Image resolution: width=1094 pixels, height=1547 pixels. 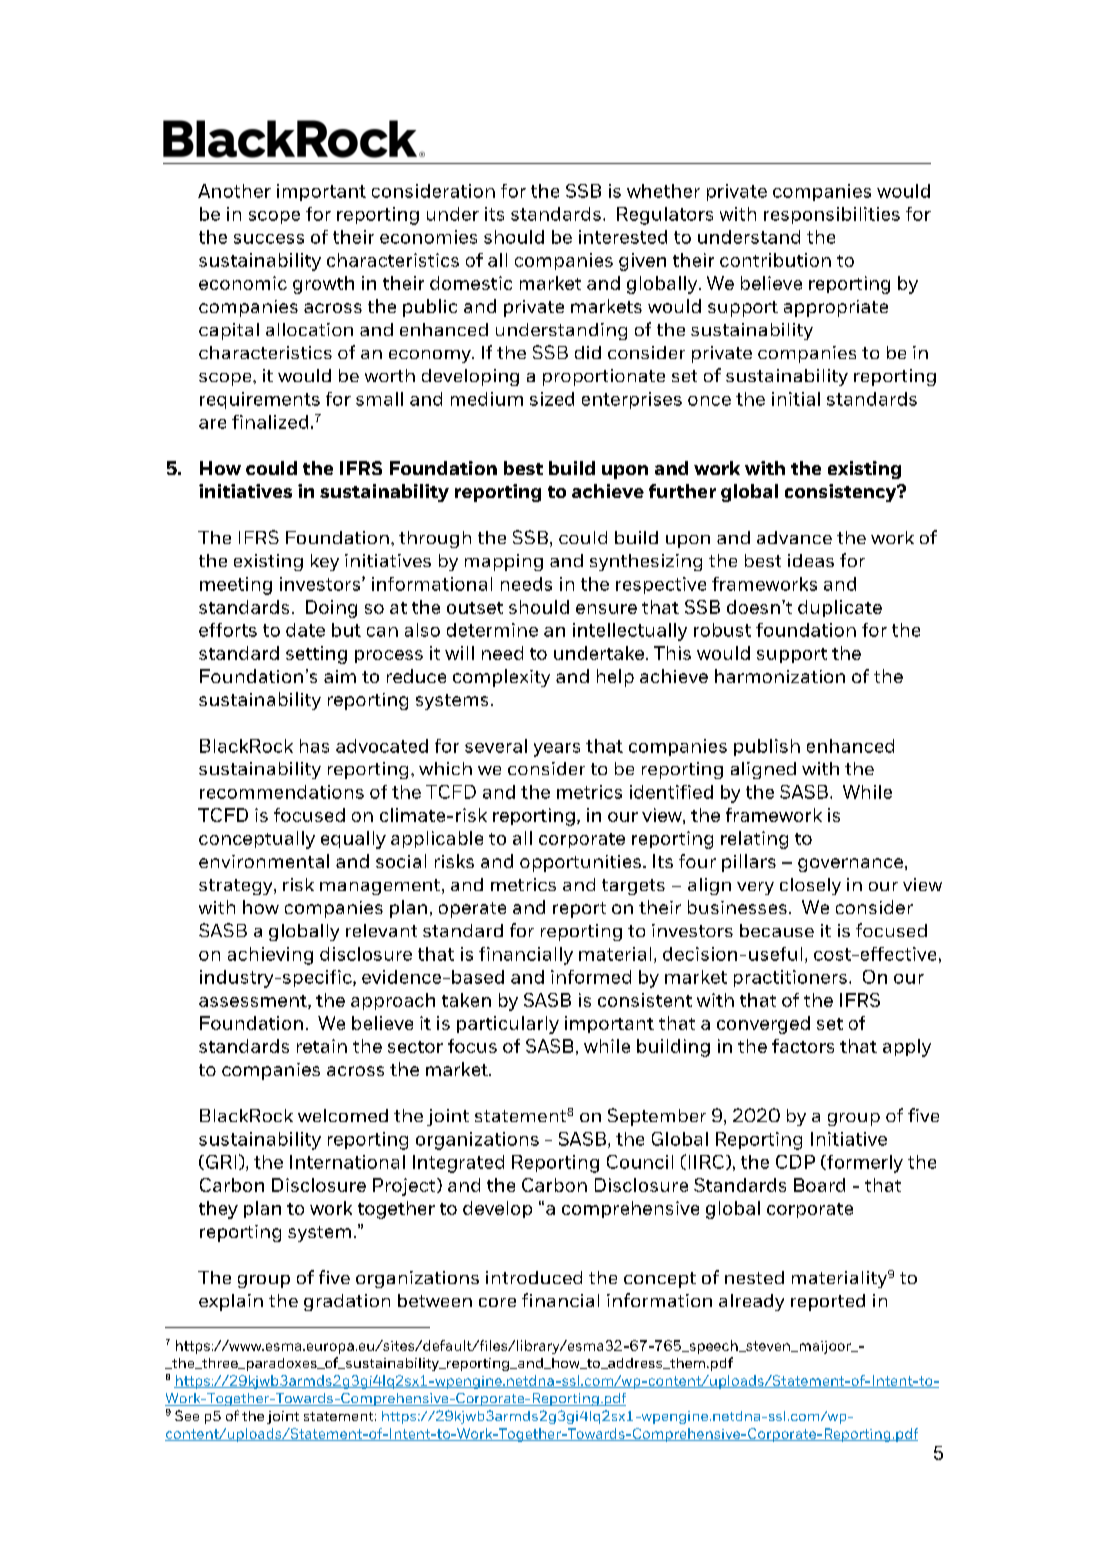 What do you see at coordinates (832, 215) in the image?
I see `responsibilities` at bounding box center [832, 215].
